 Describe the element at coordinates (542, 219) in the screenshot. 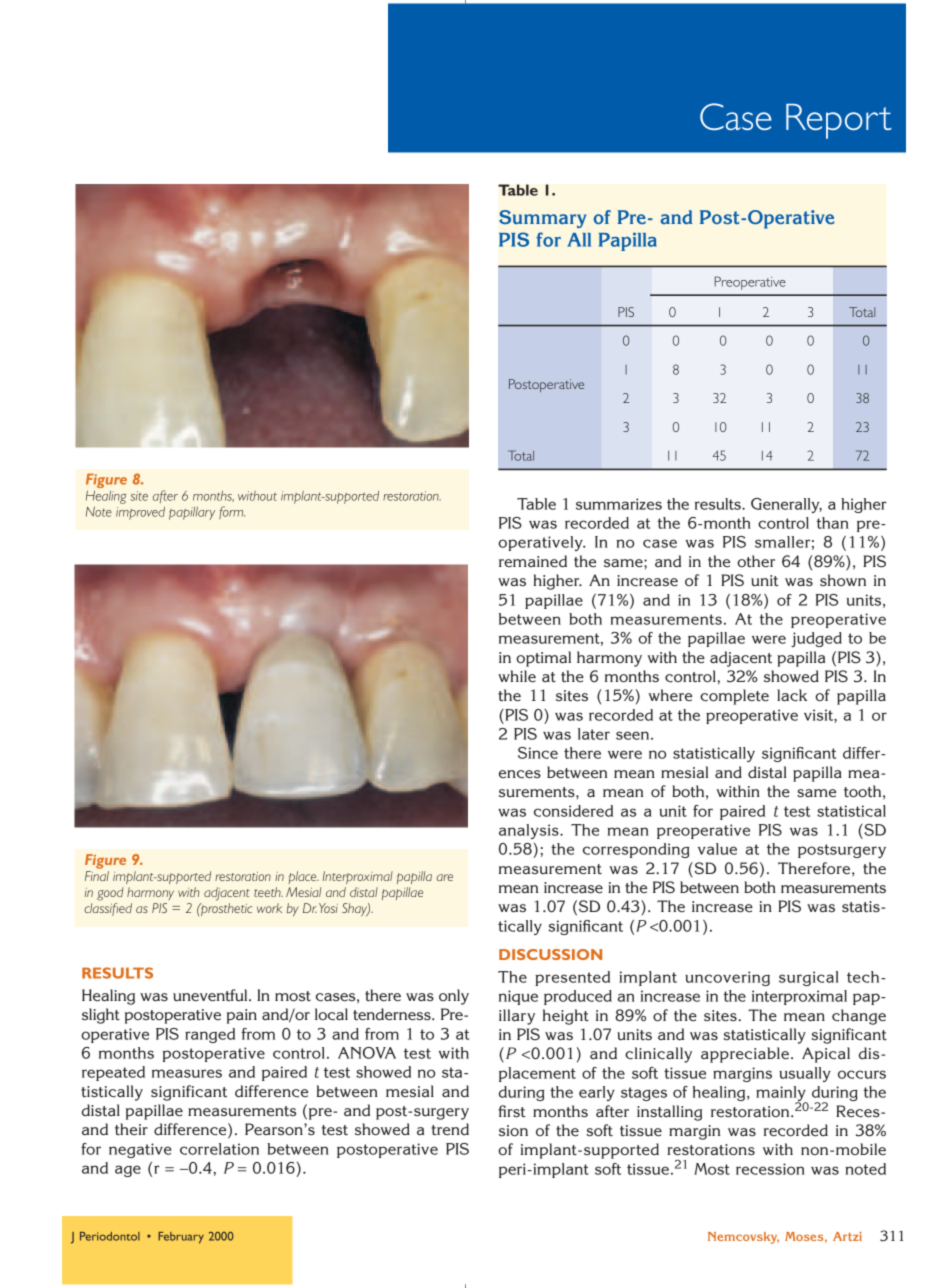

I see `Summary` at that location.
